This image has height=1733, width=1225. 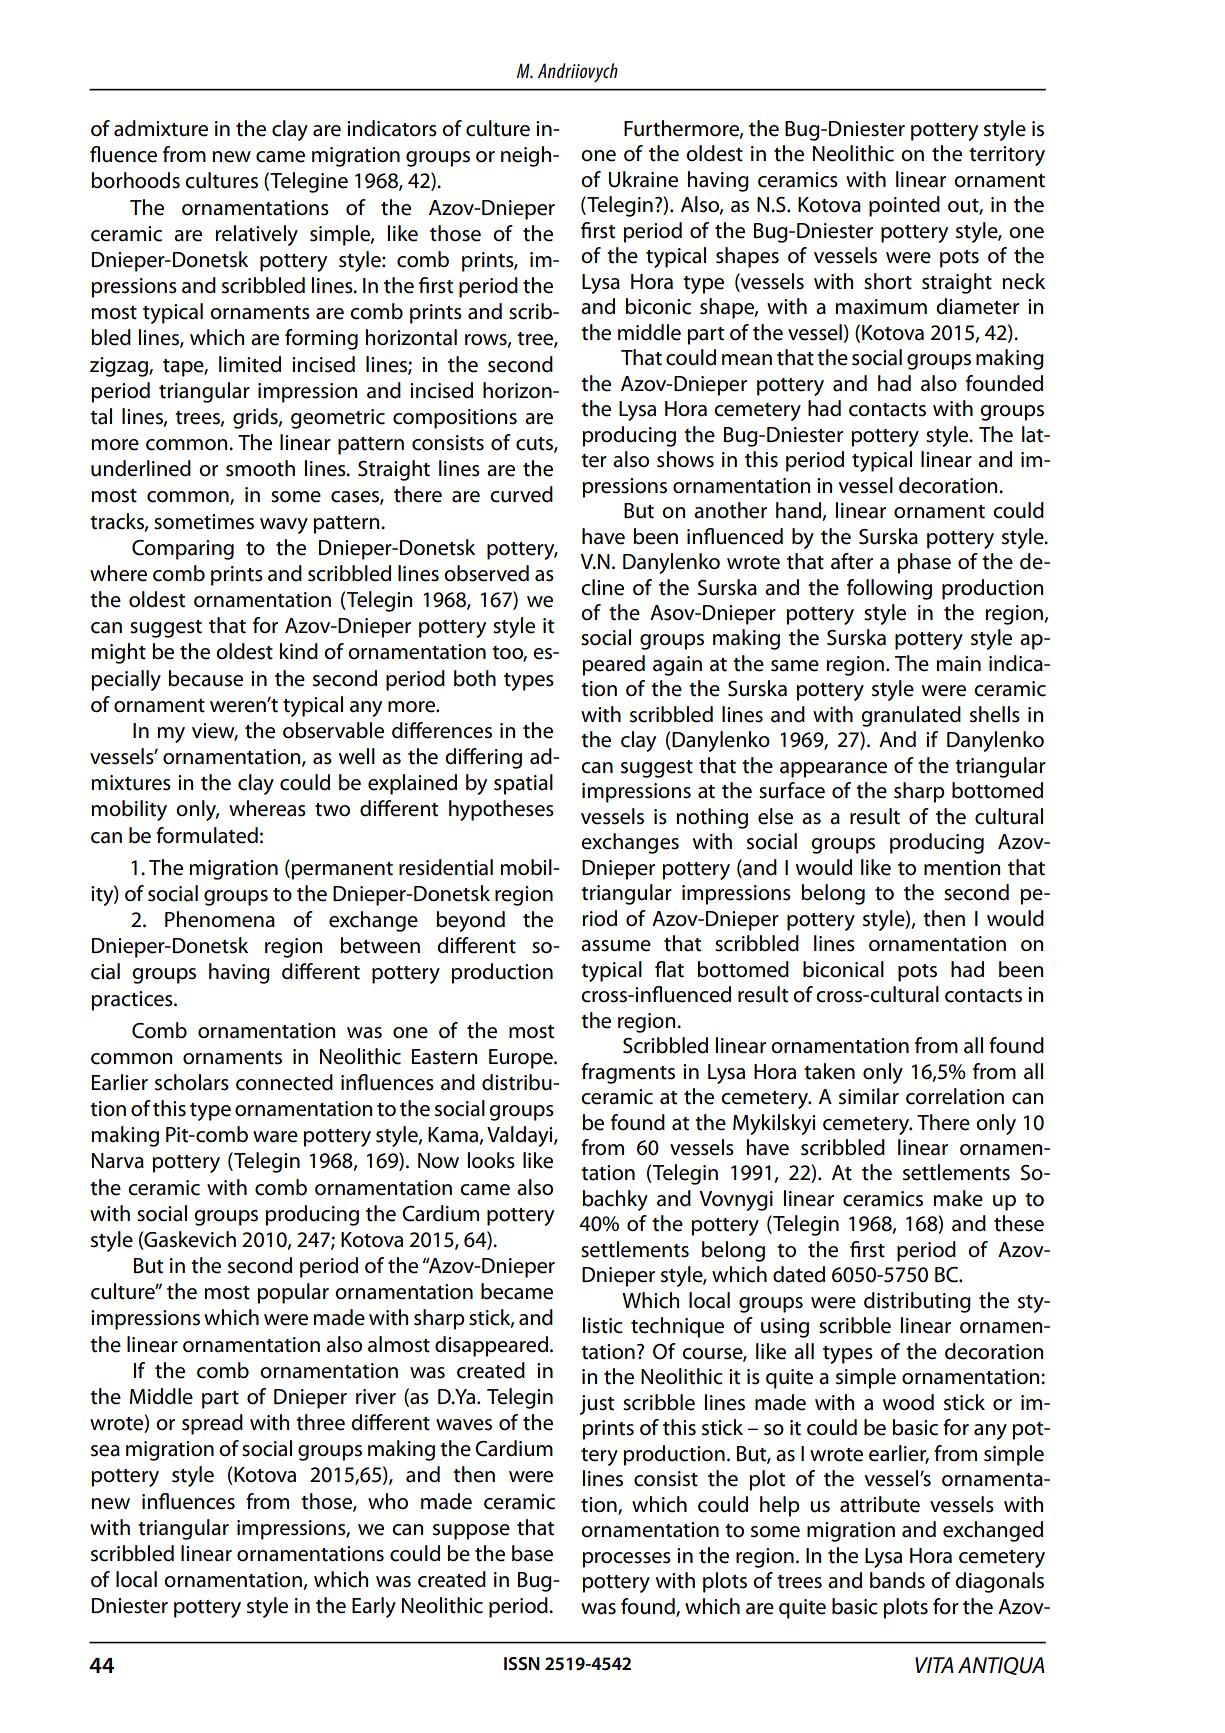 What do you see at coordinates (374, 1607) in the image?
I see `Early` at bounding box center [374, 1607].
